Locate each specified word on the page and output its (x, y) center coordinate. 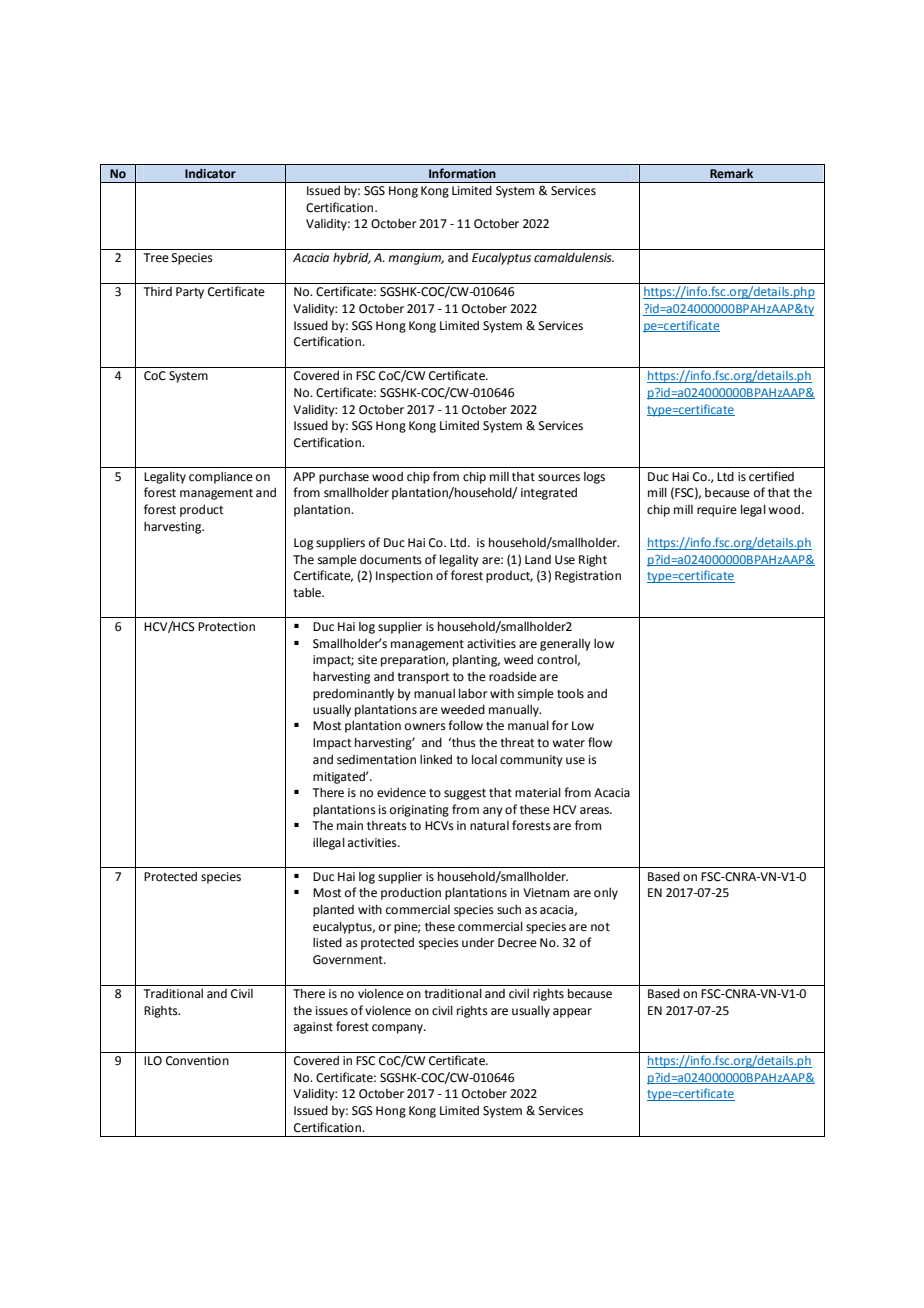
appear (572, 1013)
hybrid (352, 258)
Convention (197, 1061)
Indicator (210, 173)
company (398, 1029)
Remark (731, 173)
